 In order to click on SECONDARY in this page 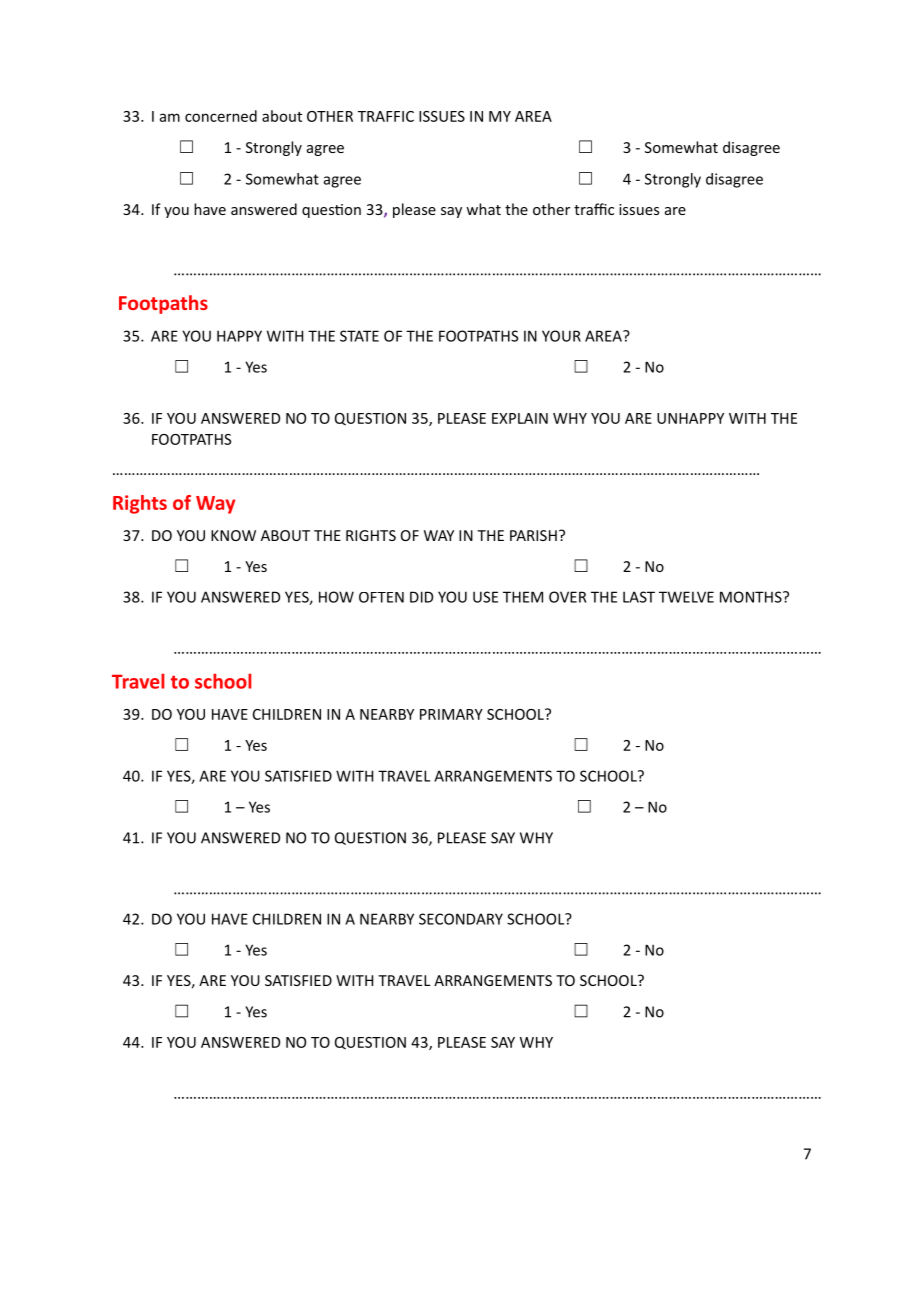, I will do `click(461, 919)`.
